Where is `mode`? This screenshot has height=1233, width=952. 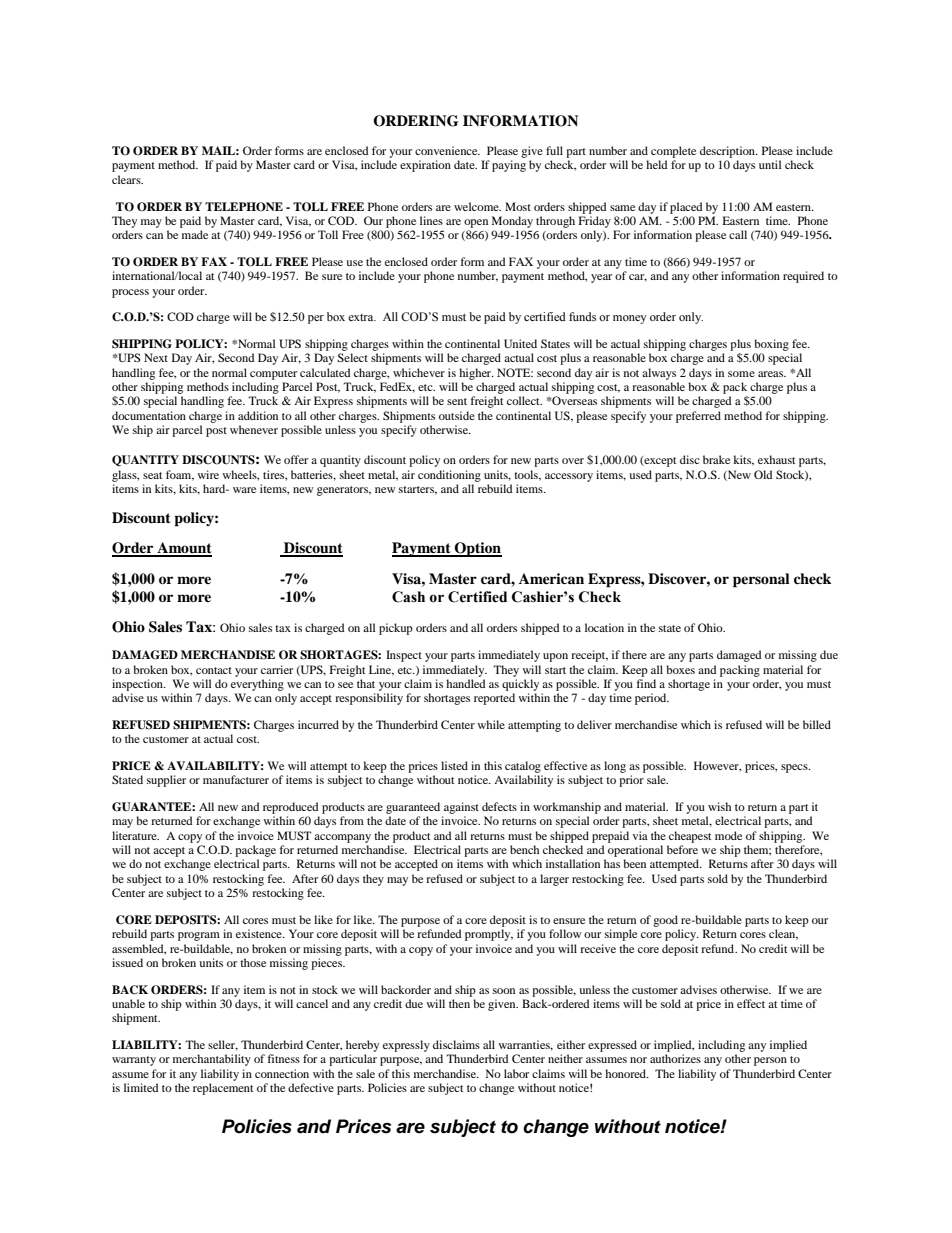 mode is located at coordinates (728, 835).
